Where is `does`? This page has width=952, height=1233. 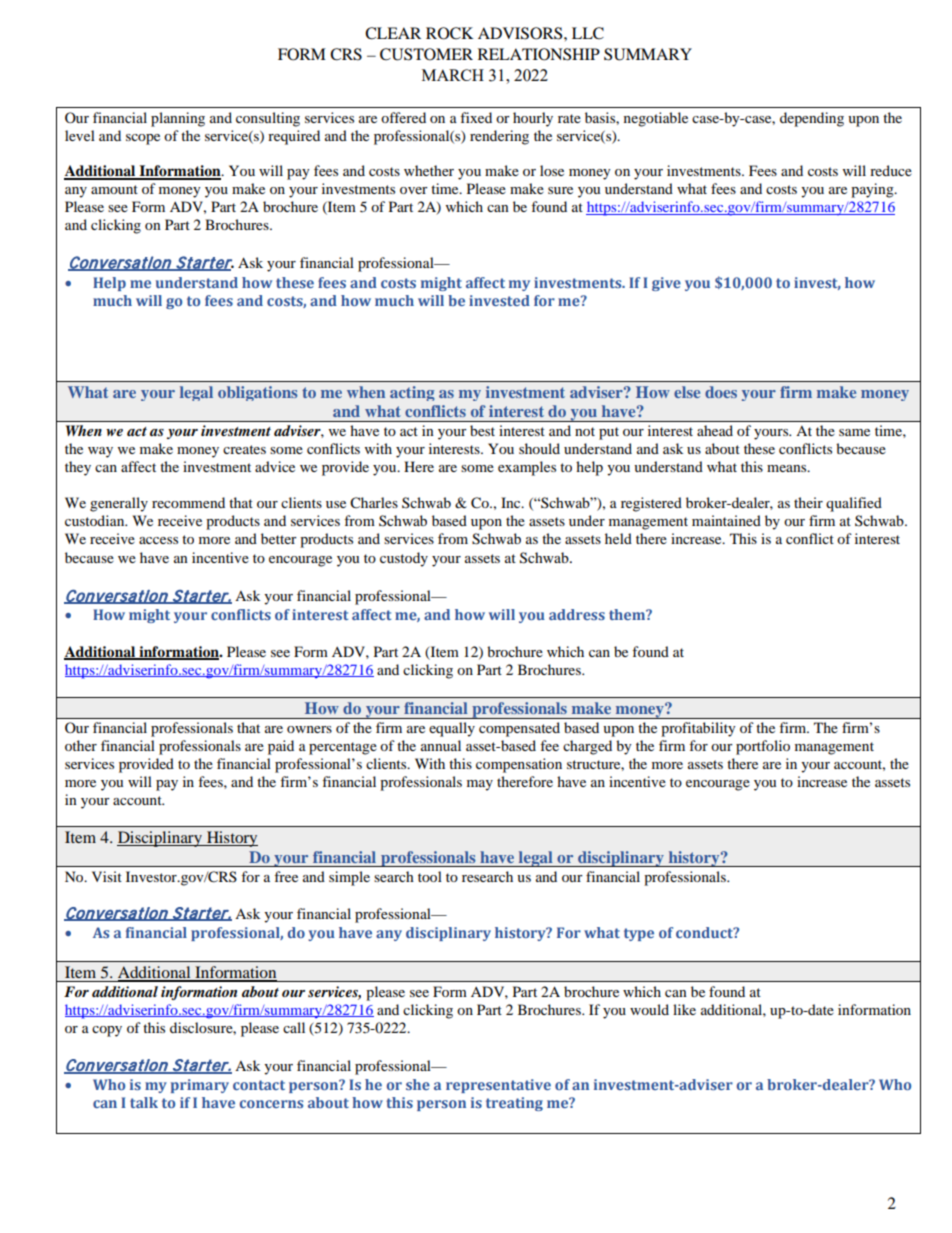
does is located at coordinates (721, 392).
